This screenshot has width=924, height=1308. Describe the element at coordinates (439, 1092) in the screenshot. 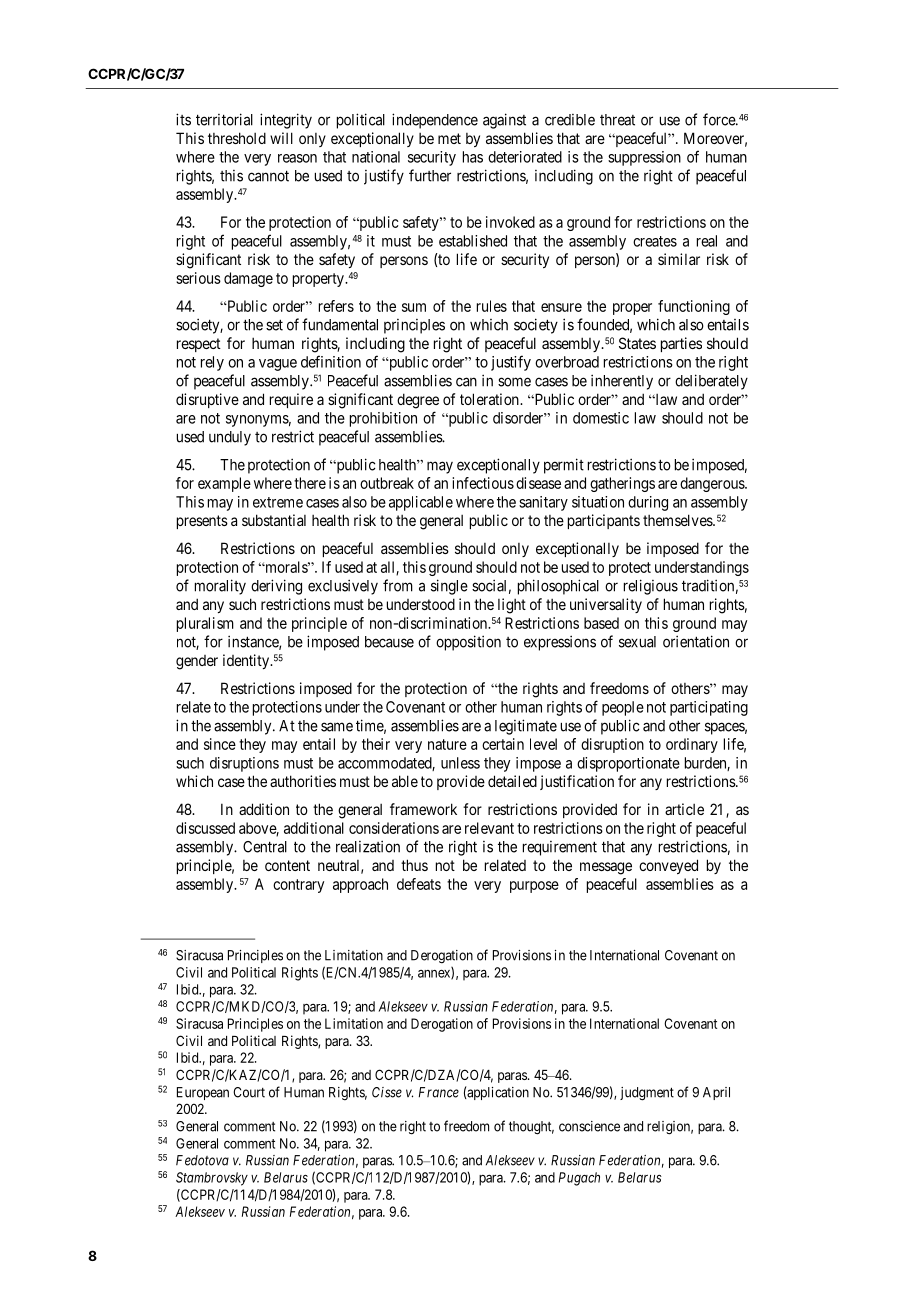

I see `France` at that location.
